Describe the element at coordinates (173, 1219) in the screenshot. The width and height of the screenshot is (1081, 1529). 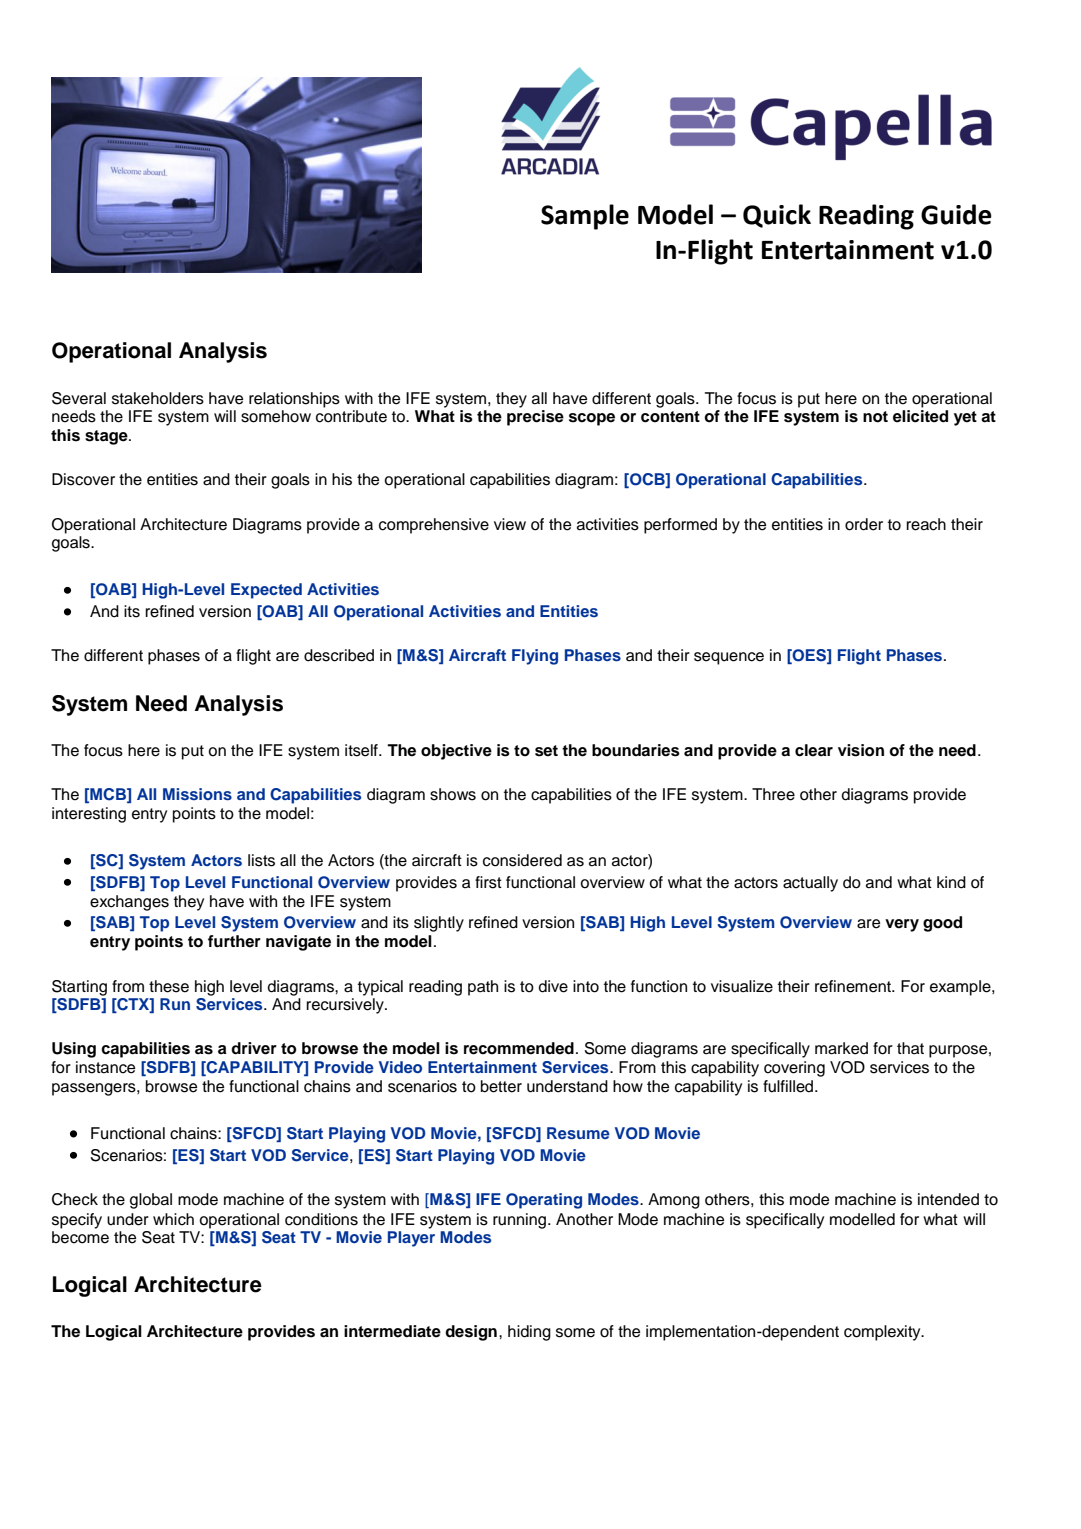
I see `which` at that location.
